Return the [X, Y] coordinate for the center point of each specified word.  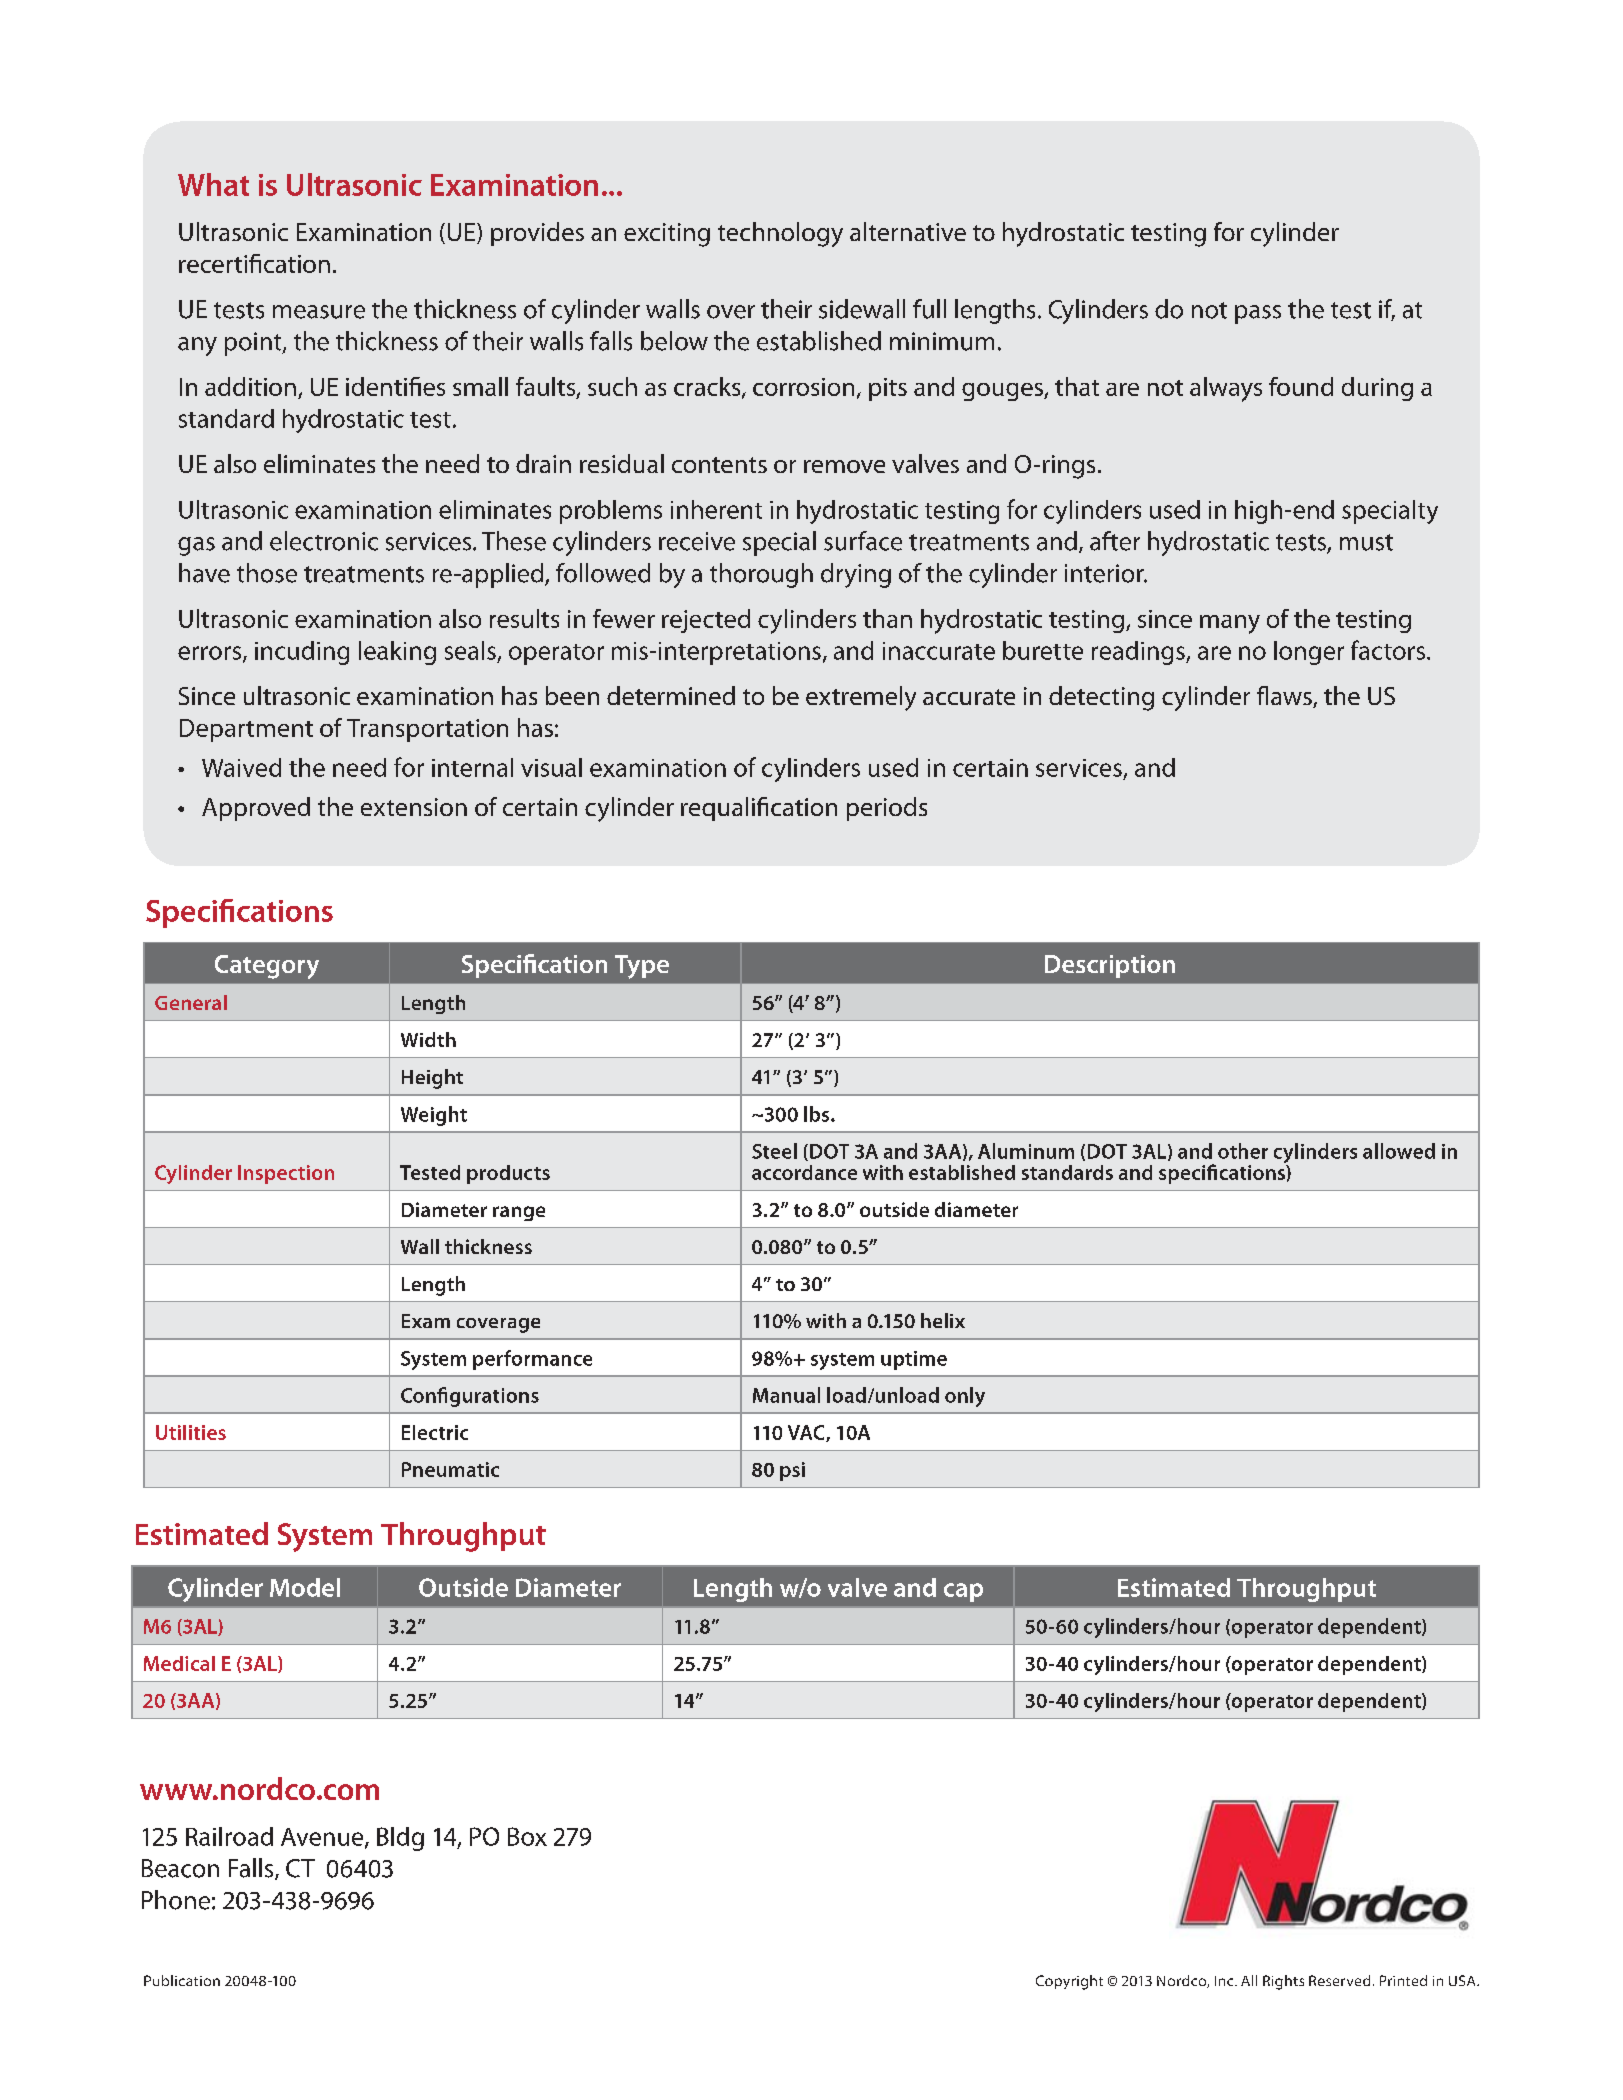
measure [319, 312]
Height [432, 1079]
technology [780, 234]
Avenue [323, 1838]
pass [1258, 314]
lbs [818, 1114]
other [1243, 1151]
